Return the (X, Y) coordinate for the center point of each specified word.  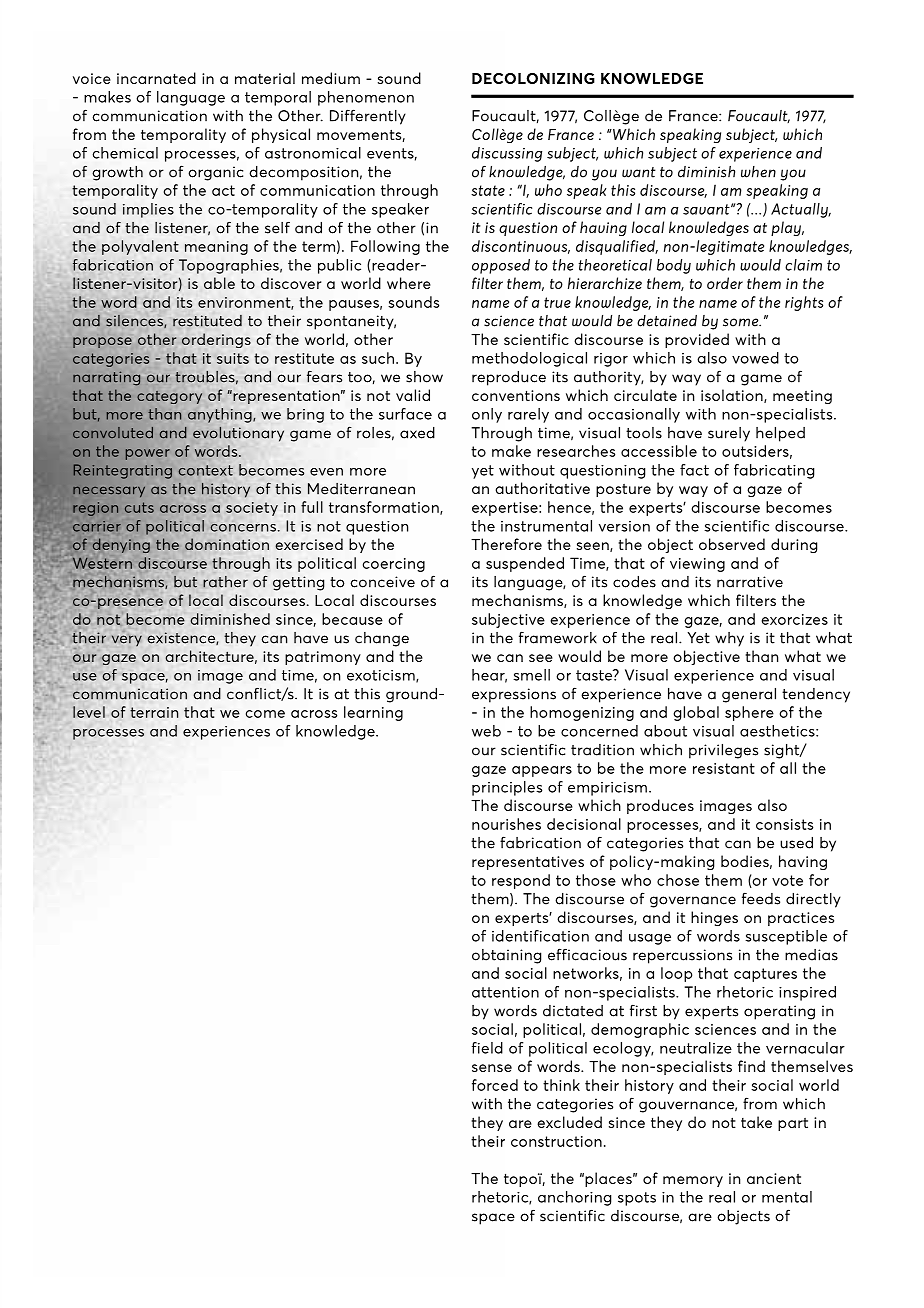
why (729, 639)
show (424, 377)
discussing (507, 154)
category (169, 397)
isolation (733, 396)
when (758, 172)
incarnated (156, 78)
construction (556, 1141)
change (382, 639)
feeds (761, 898)
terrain (154, 712)
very (127, 640)
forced (495, 1085)
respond (521, 881)
